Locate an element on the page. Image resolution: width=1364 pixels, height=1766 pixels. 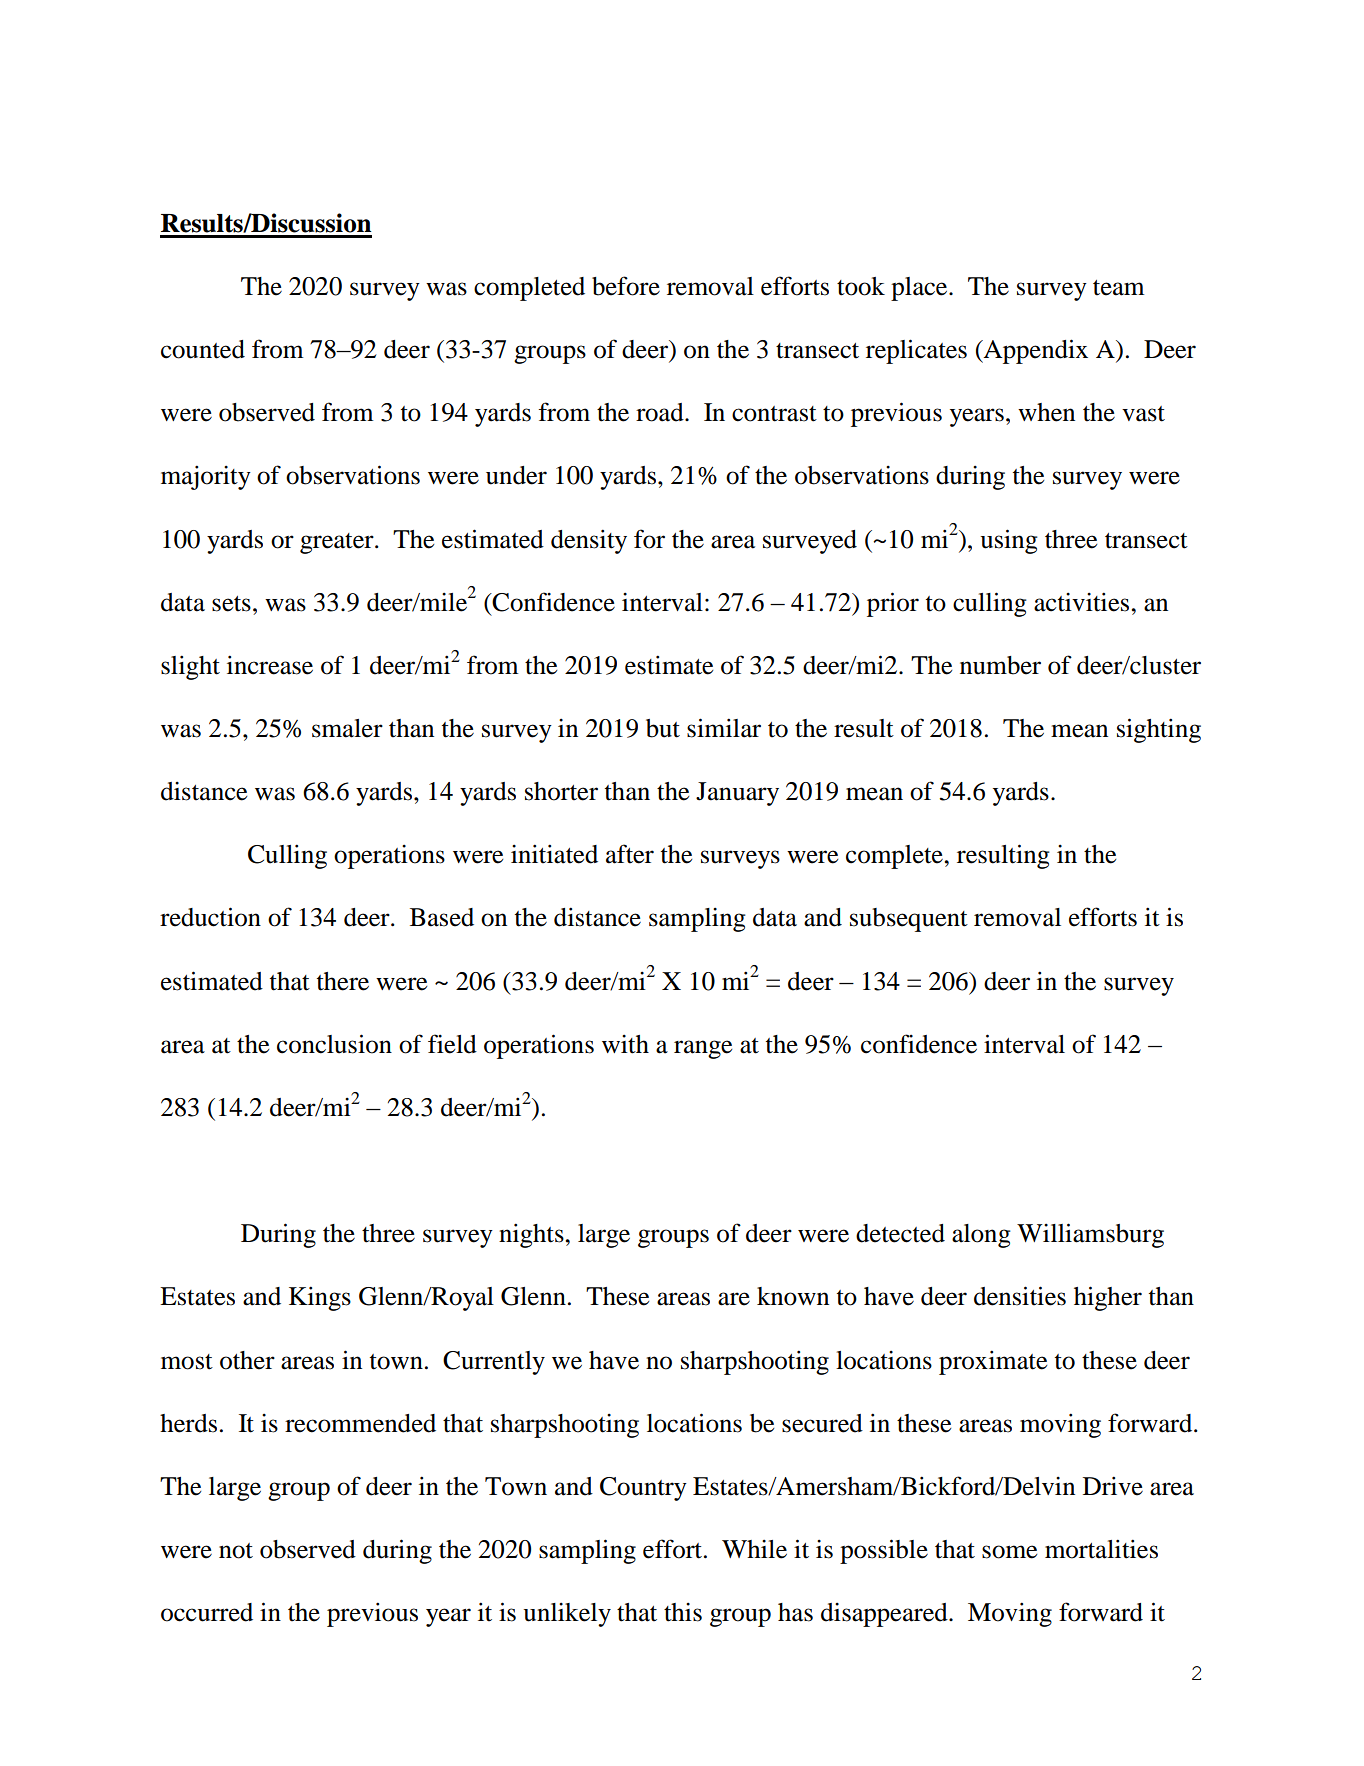
conclusion is located at coordinates (334, 1044).
